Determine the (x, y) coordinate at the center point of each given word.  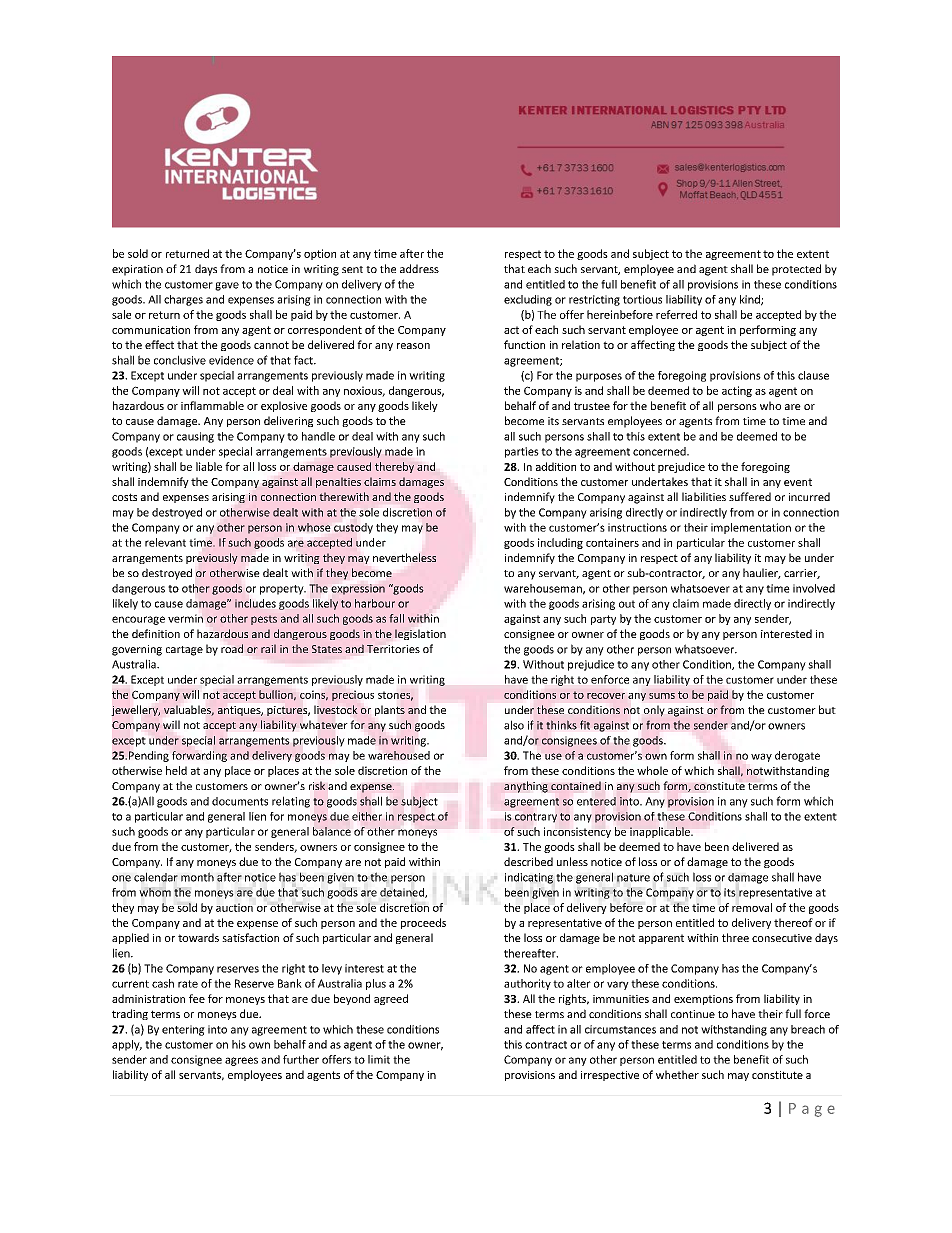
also (514, 725)
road (232, 648)
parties (522, 452)
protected (796, 270)
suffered (750, 496)
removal (752, 907)
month (197, 877)
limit (379, 1059)
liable (209, 466)
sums (662, 696)
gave (227, 286)
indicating (529, 878)
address (419, 268)
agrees (241, 1061)
